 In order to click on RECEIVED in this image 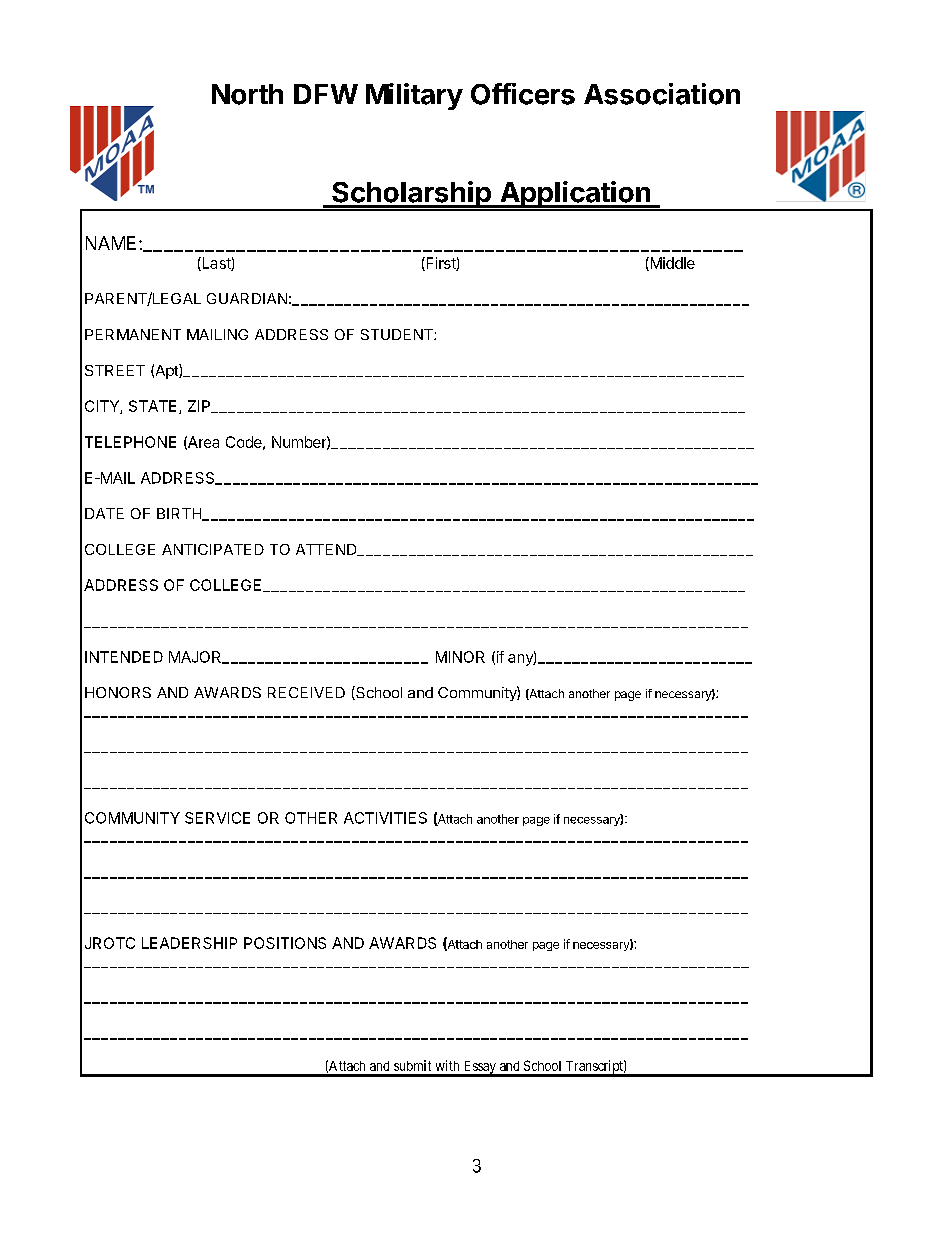, I will do `click(306, 692)`.
